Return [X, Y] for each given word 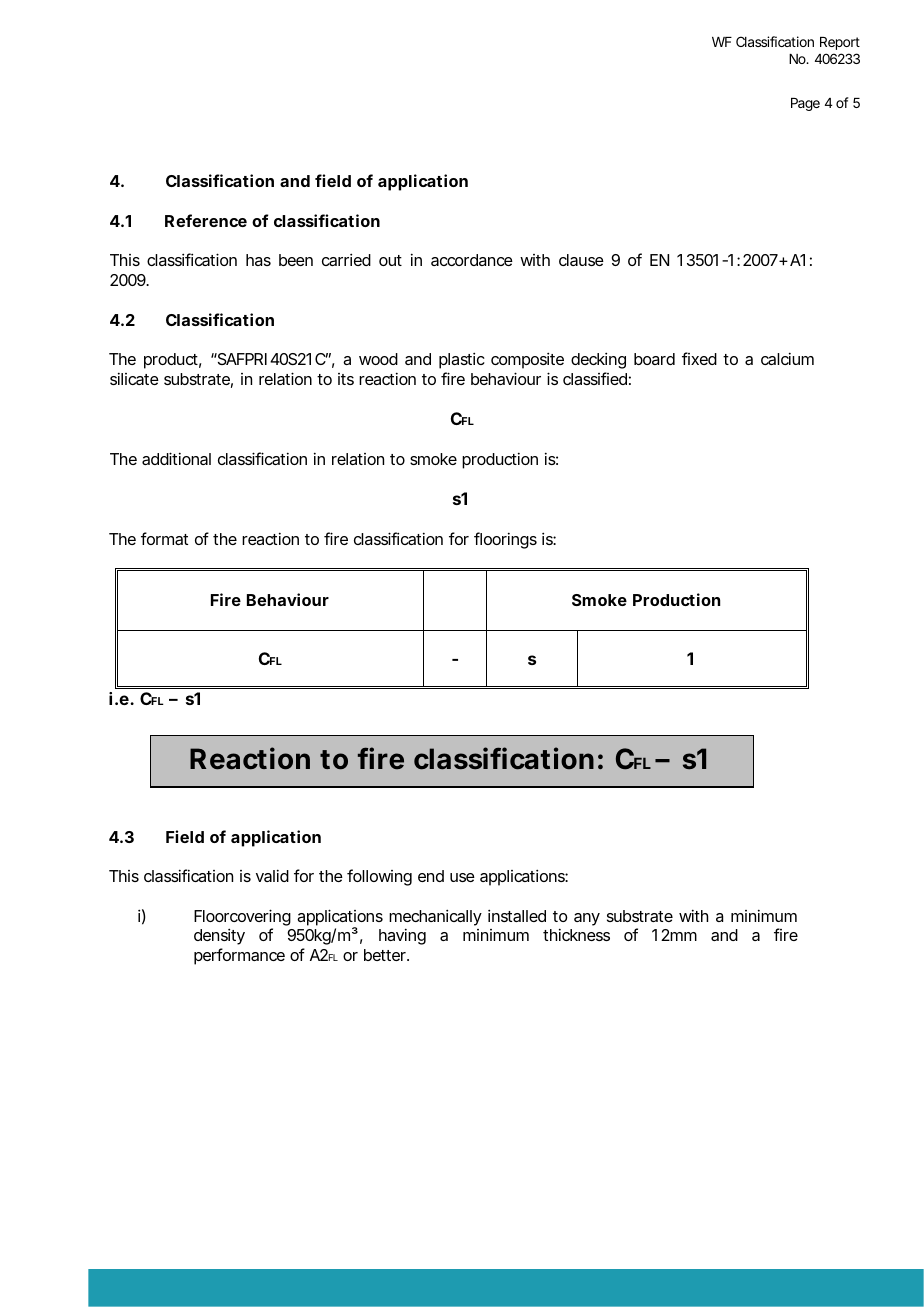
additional [176, 458]
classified [595, 378]
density [219, 936]
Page [805, 104]
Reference [206, 220]
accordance [472, 260]
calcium [787, 358]
